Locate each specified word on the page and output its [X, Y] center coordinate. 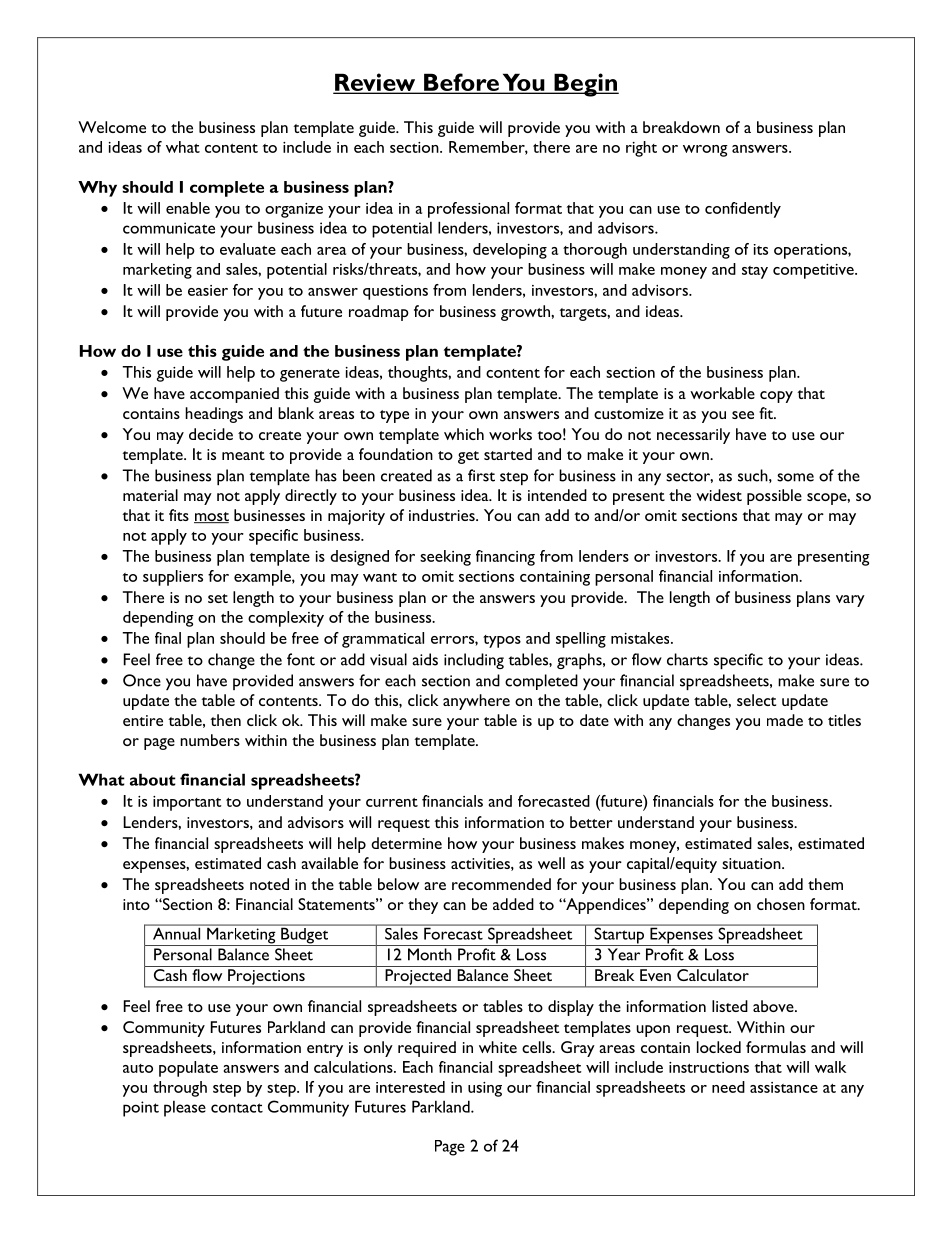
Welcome [112, 127]
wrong [705, 151]
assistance [784, 1087]
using [485, 1089]
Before [461, 83]
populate [188, 1069]
